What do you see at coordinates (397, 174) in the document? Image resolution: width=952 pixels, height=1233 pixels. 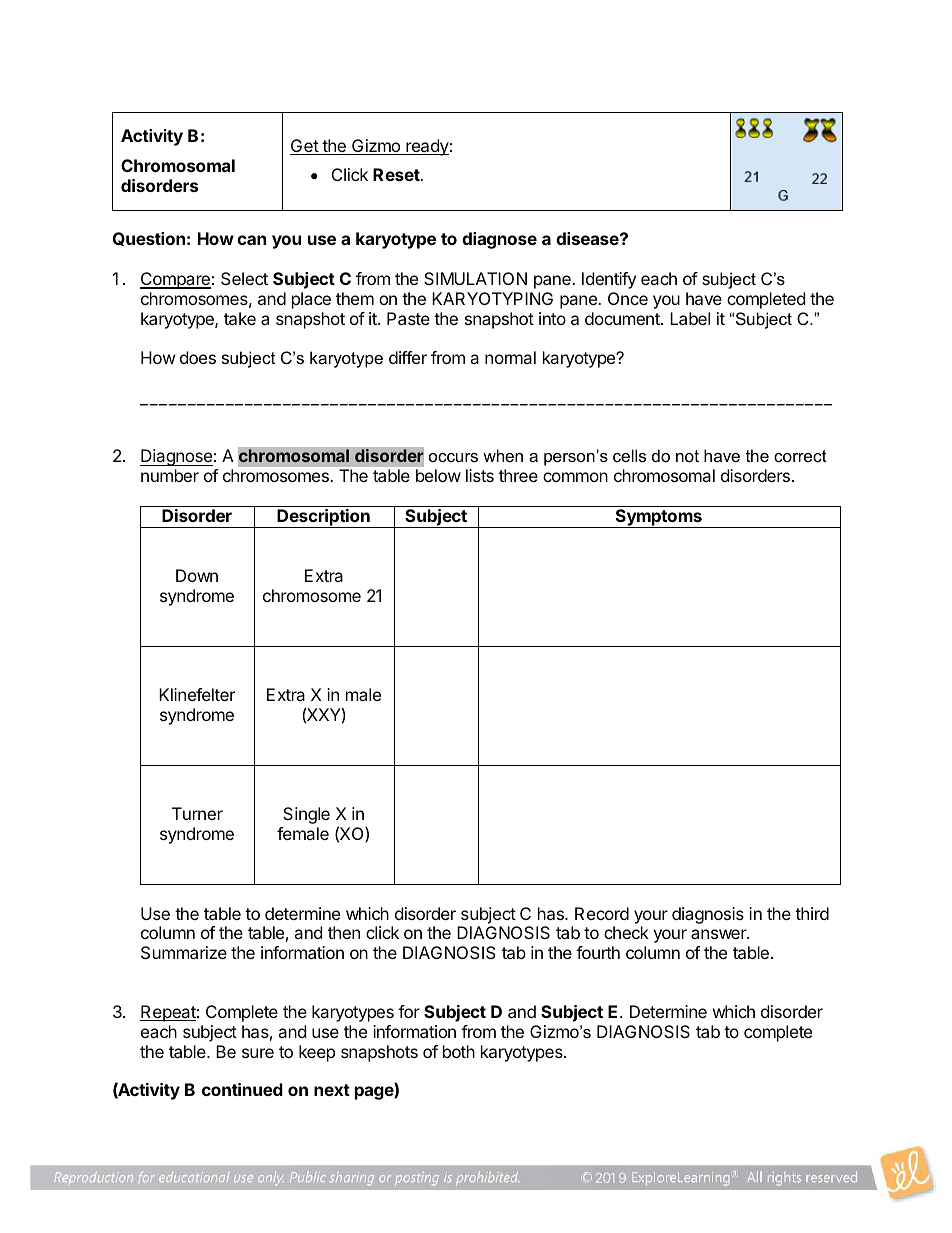 I see `Reset` at bounding box center [397, 174].
